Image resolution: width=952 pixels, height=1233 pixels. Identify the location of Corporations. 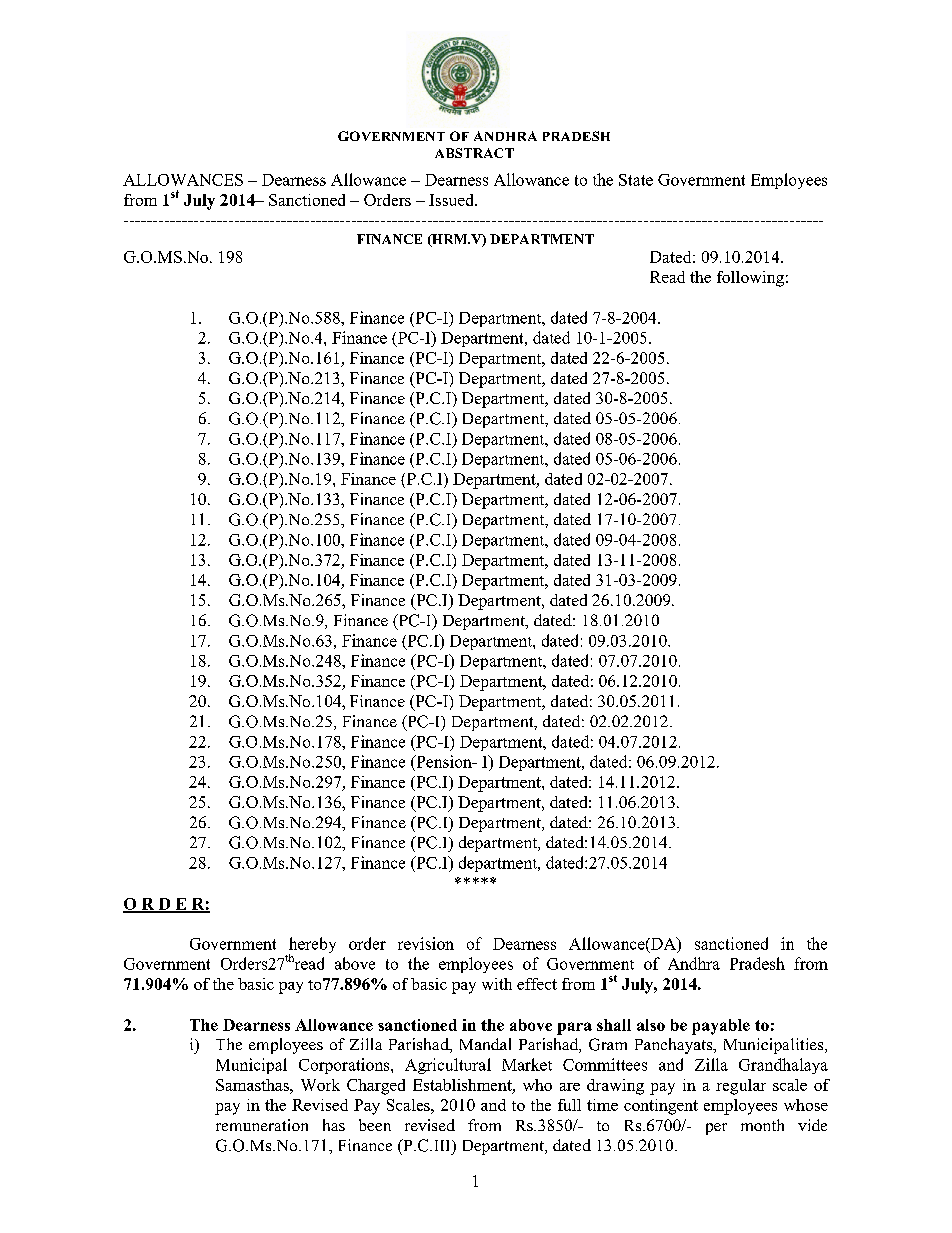
(345, 1066).
